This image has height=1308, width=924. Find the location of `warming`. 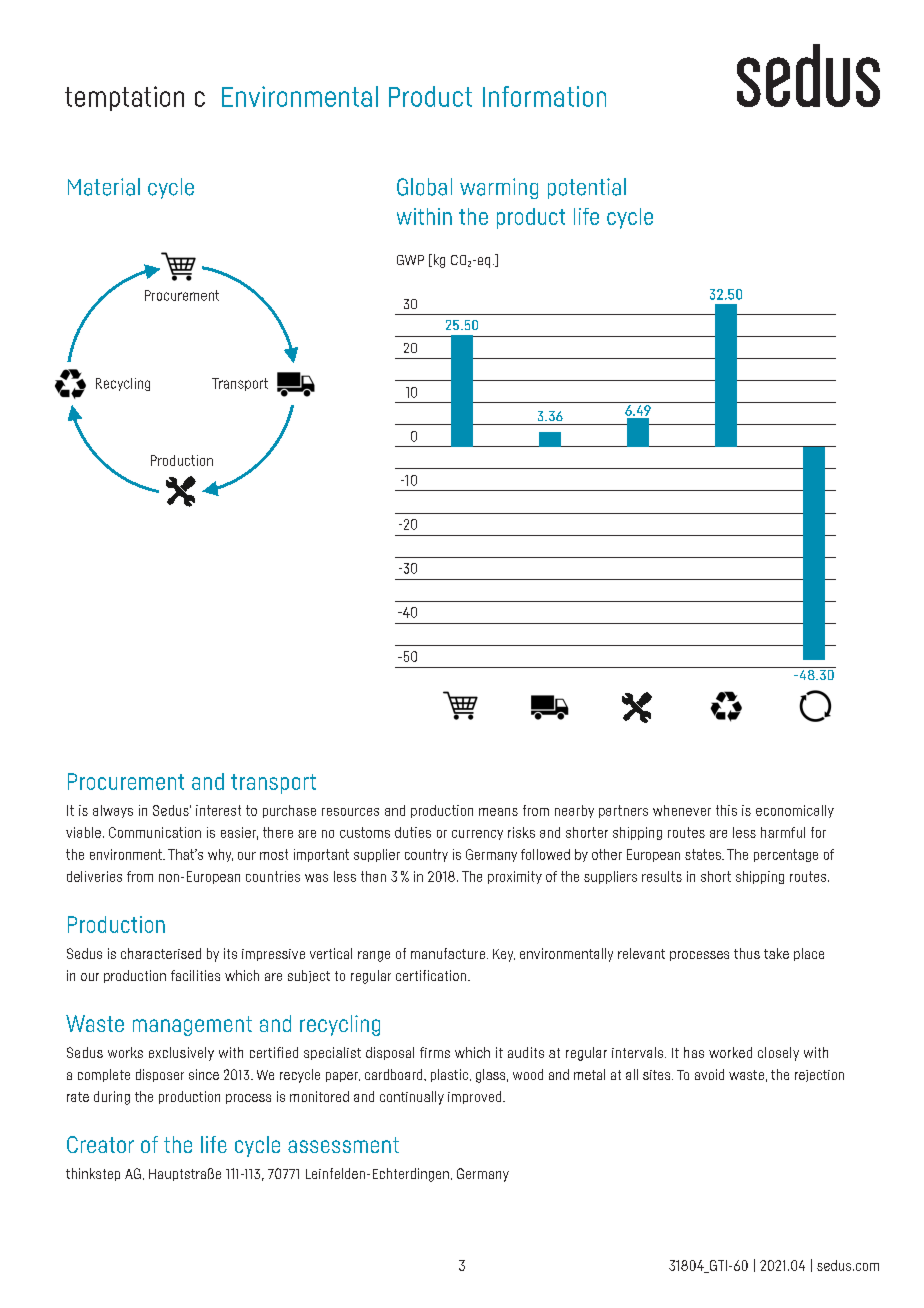

warming is located at coordinates (499, 188).
